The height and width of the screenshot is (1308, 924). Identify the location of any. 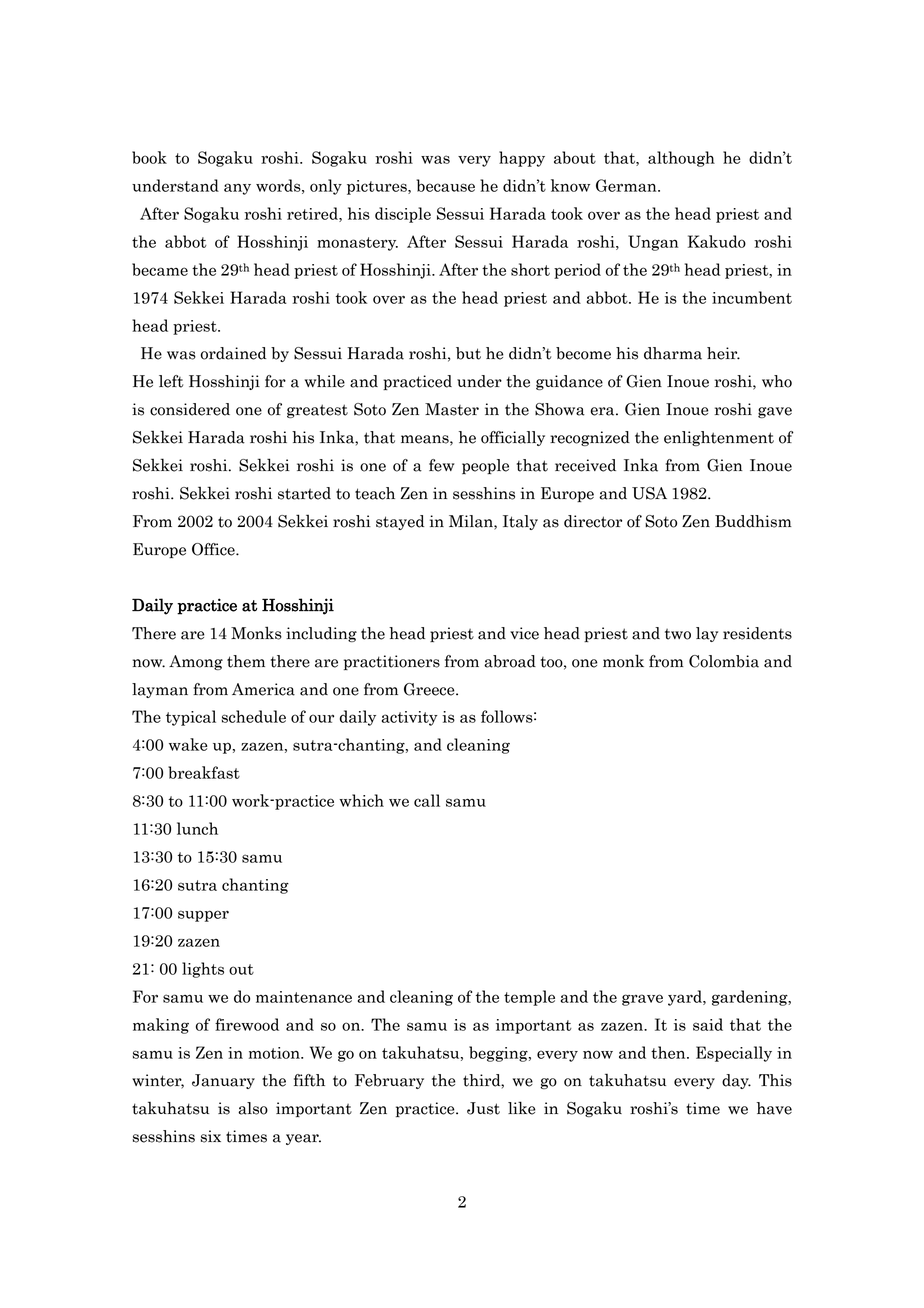
(237, 189).
